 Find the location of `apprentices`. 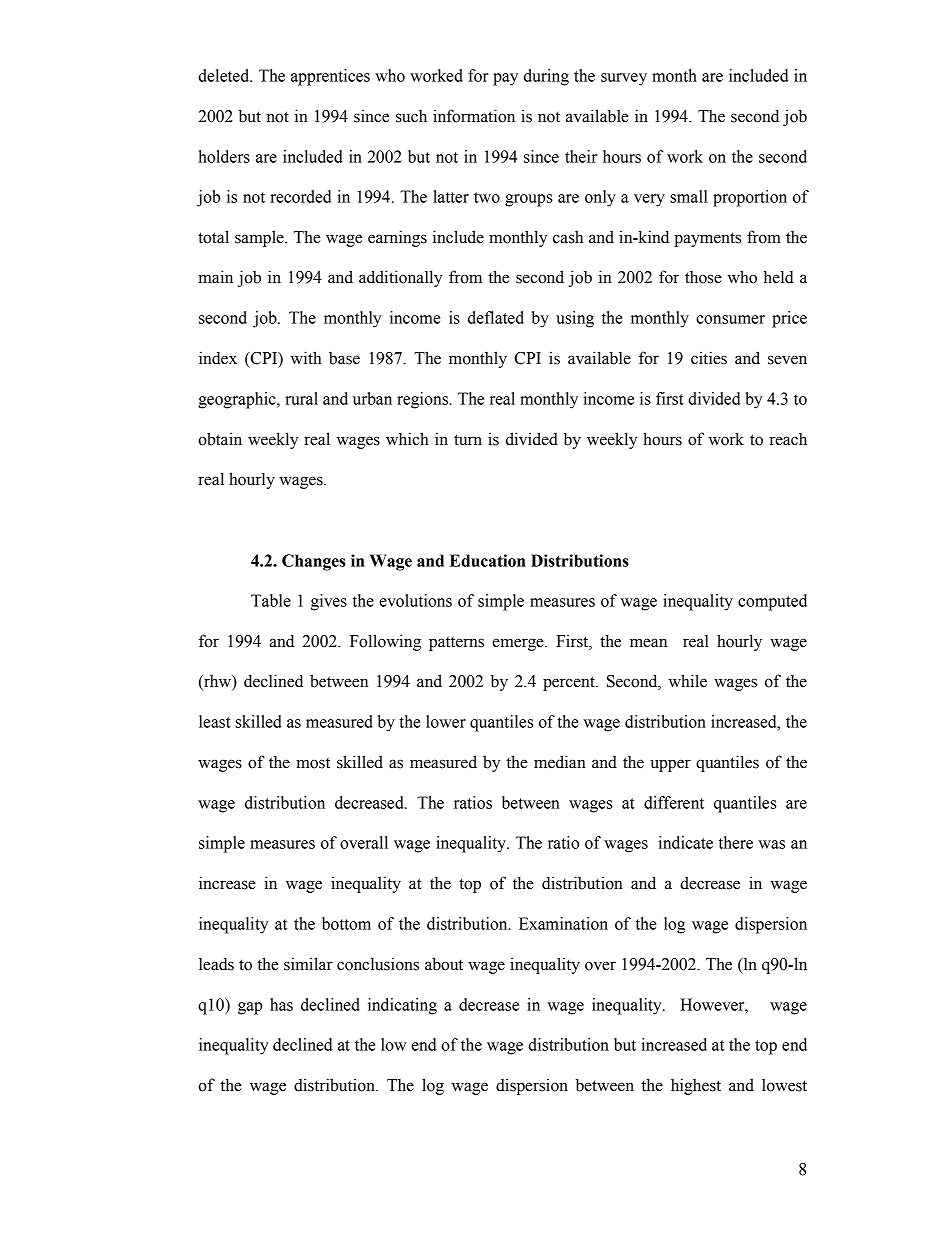

apprentices is located at coordinates (330, 77).
